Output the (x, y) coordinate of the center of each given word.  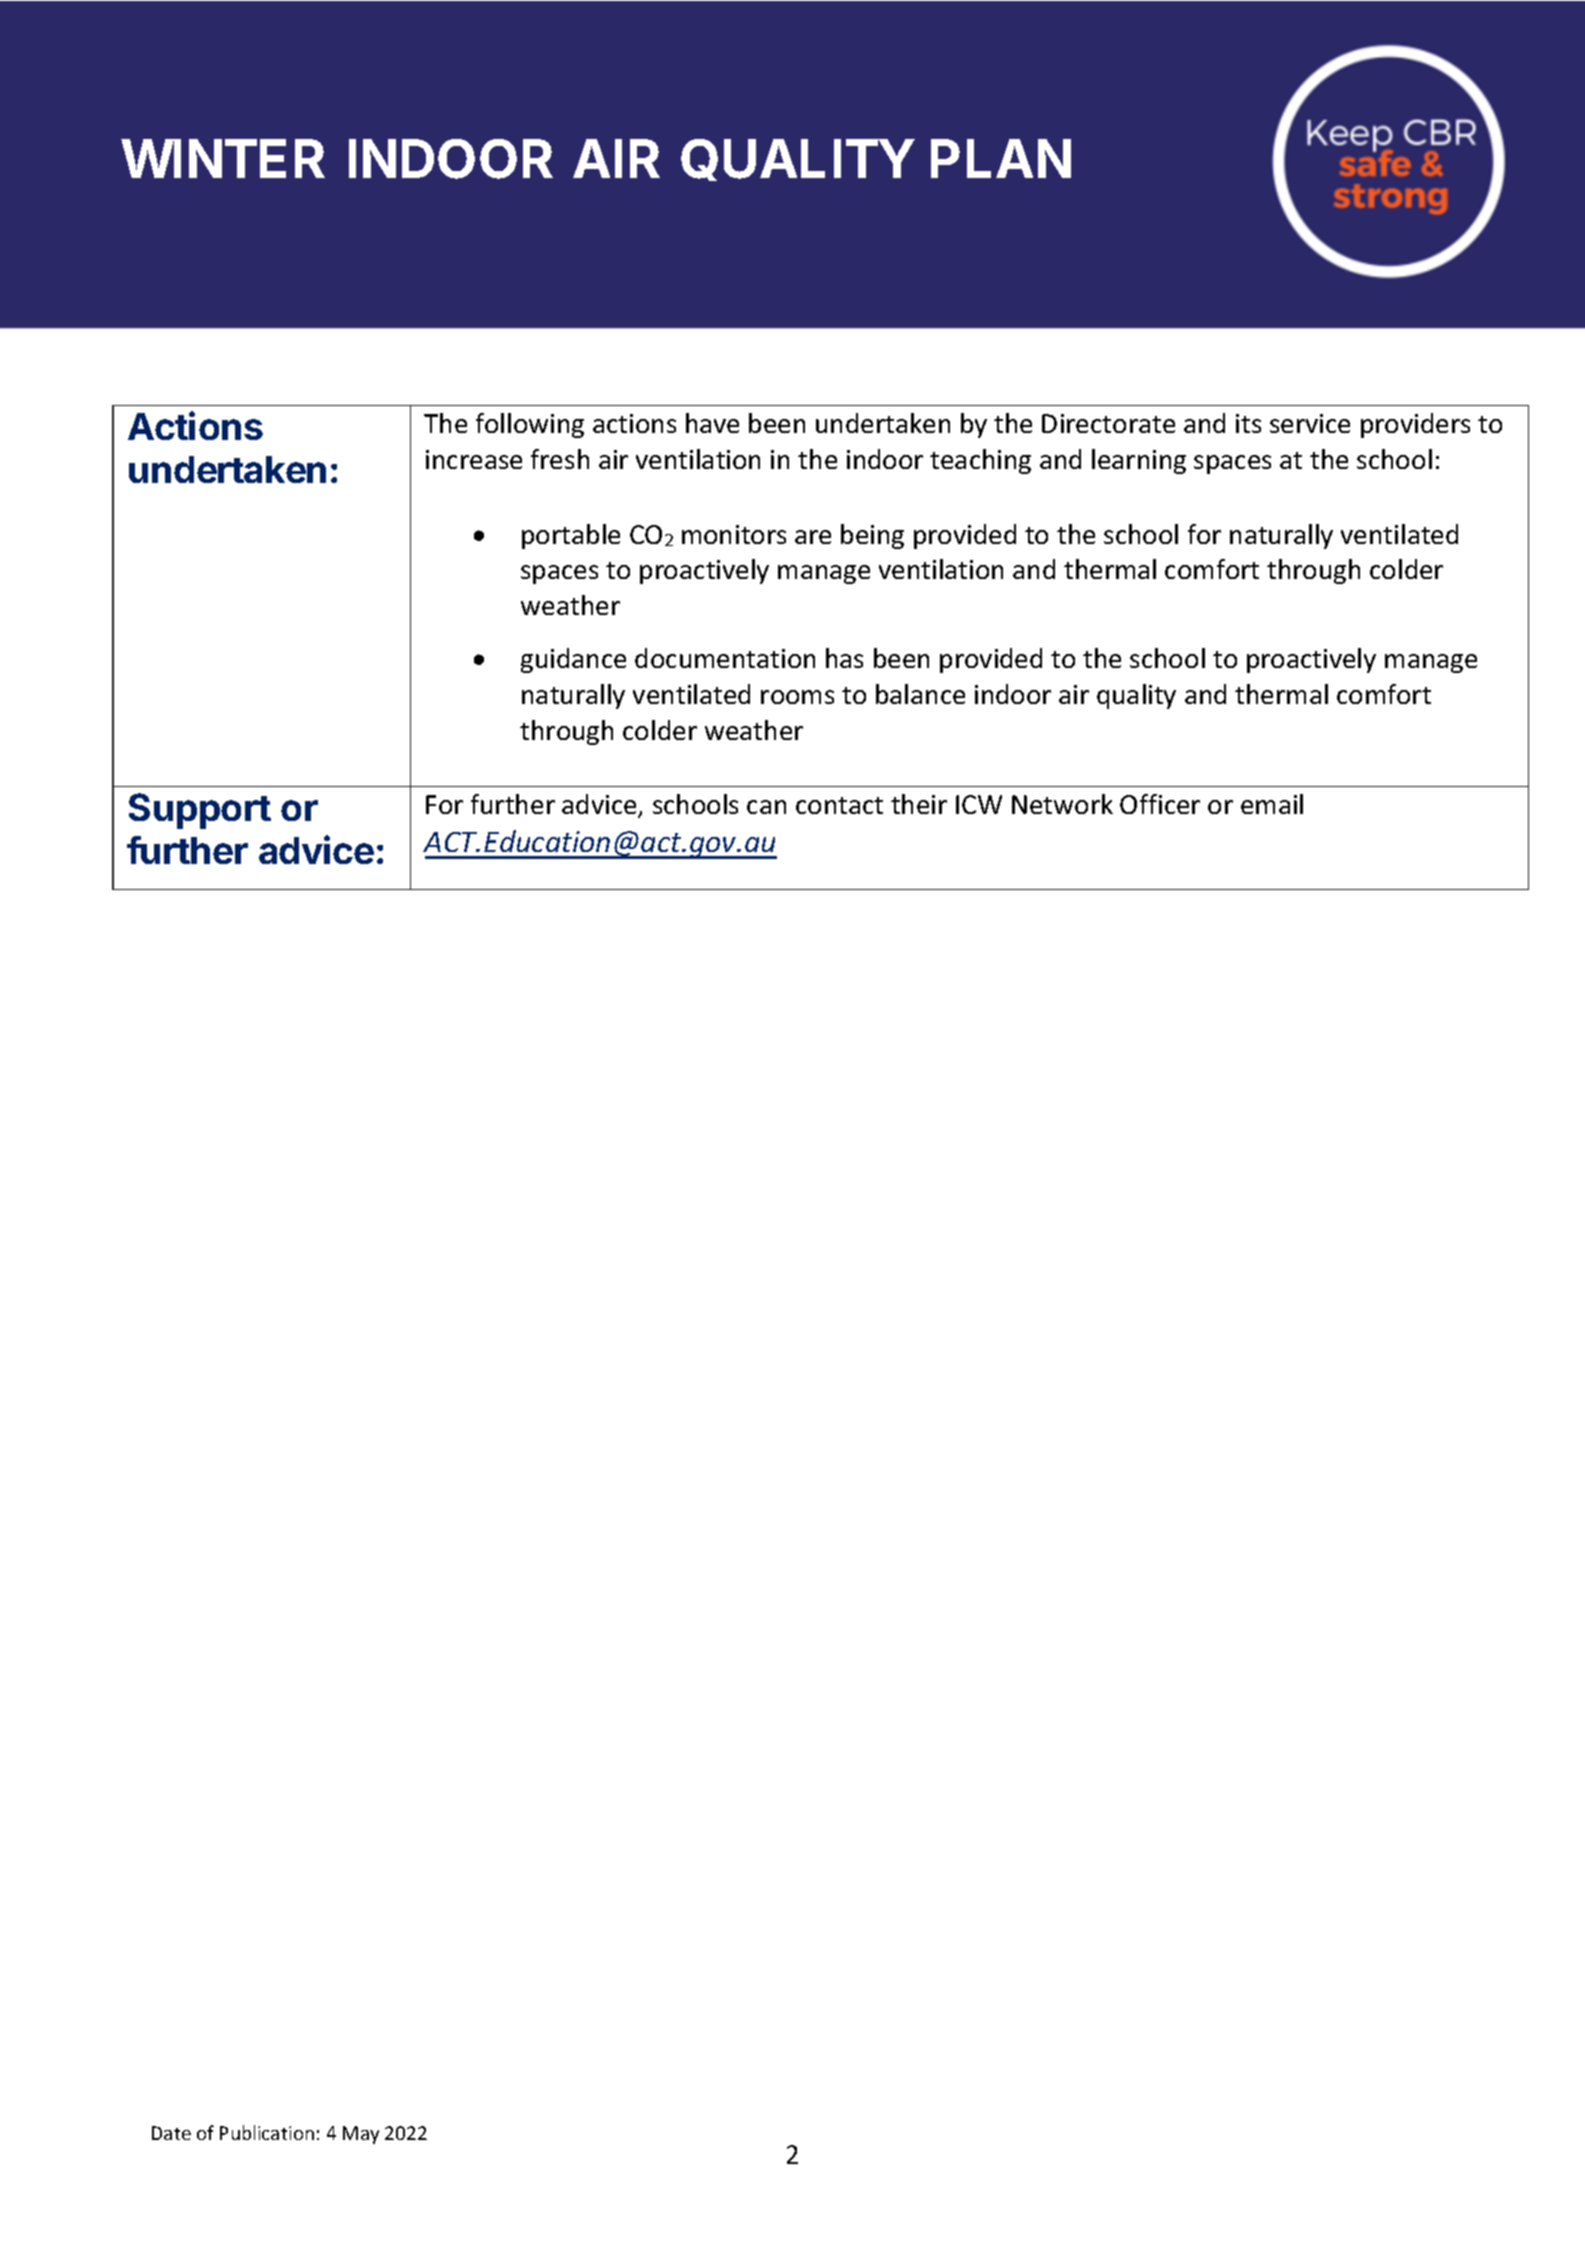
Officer (1160, 804)
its (1248, 423)
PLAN (1001, 158)
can (766, 807)
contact (839, 805)
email (1272, 804)
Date (171, 2133)
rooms (797, 697)
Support (200, 811)
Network (1062, 804)
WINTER (223, 158)
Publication (267, 2132)
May (361, 2135)
